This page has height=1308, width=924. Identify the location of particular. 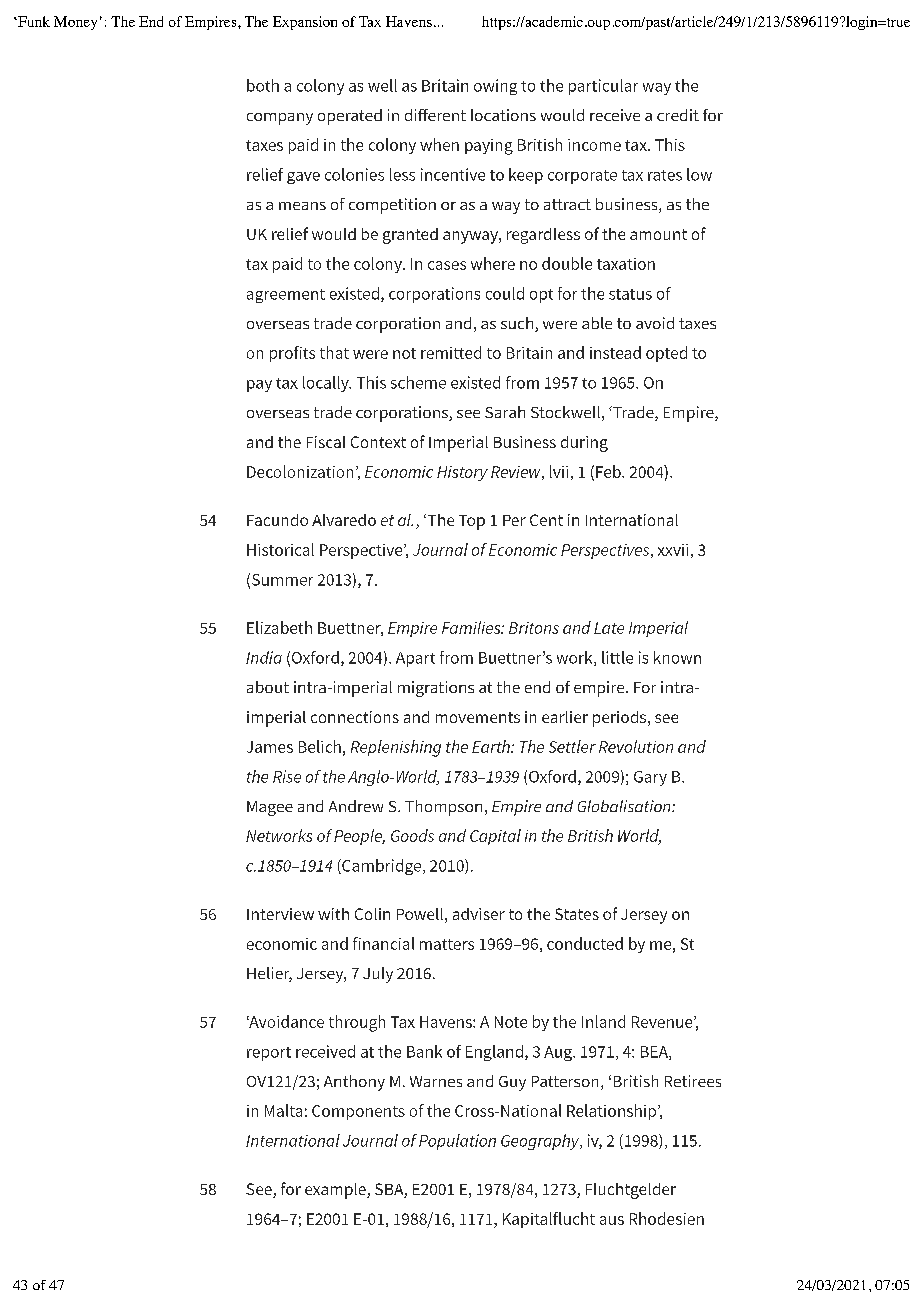
(603, 87).
